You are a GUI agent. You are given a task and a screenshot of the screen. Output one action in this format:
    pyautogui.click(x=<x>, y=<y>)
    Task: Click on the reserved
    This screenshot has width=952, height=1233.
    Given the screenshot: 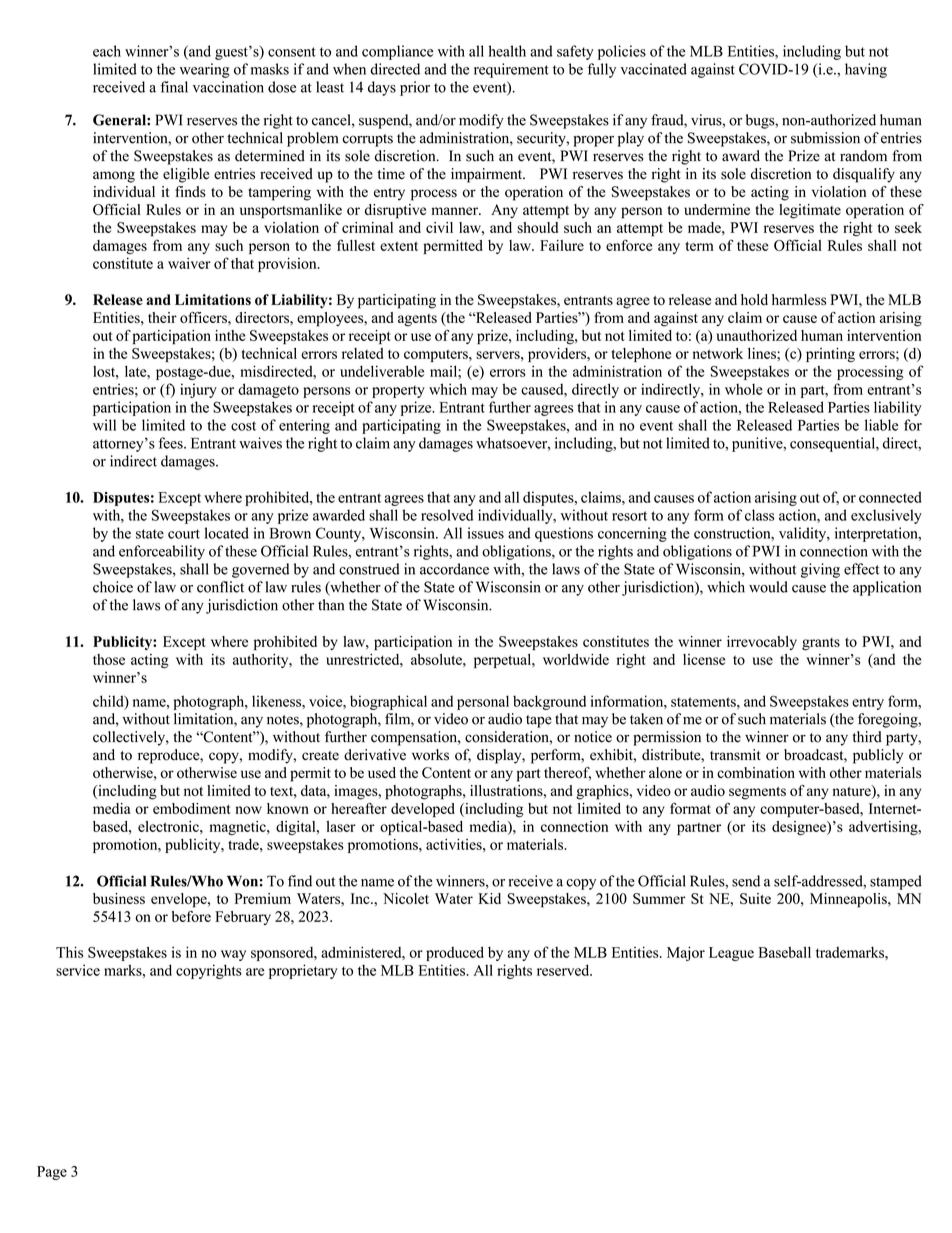 What is the action you would take?
    pyautogui.click(x=564, y=970)
